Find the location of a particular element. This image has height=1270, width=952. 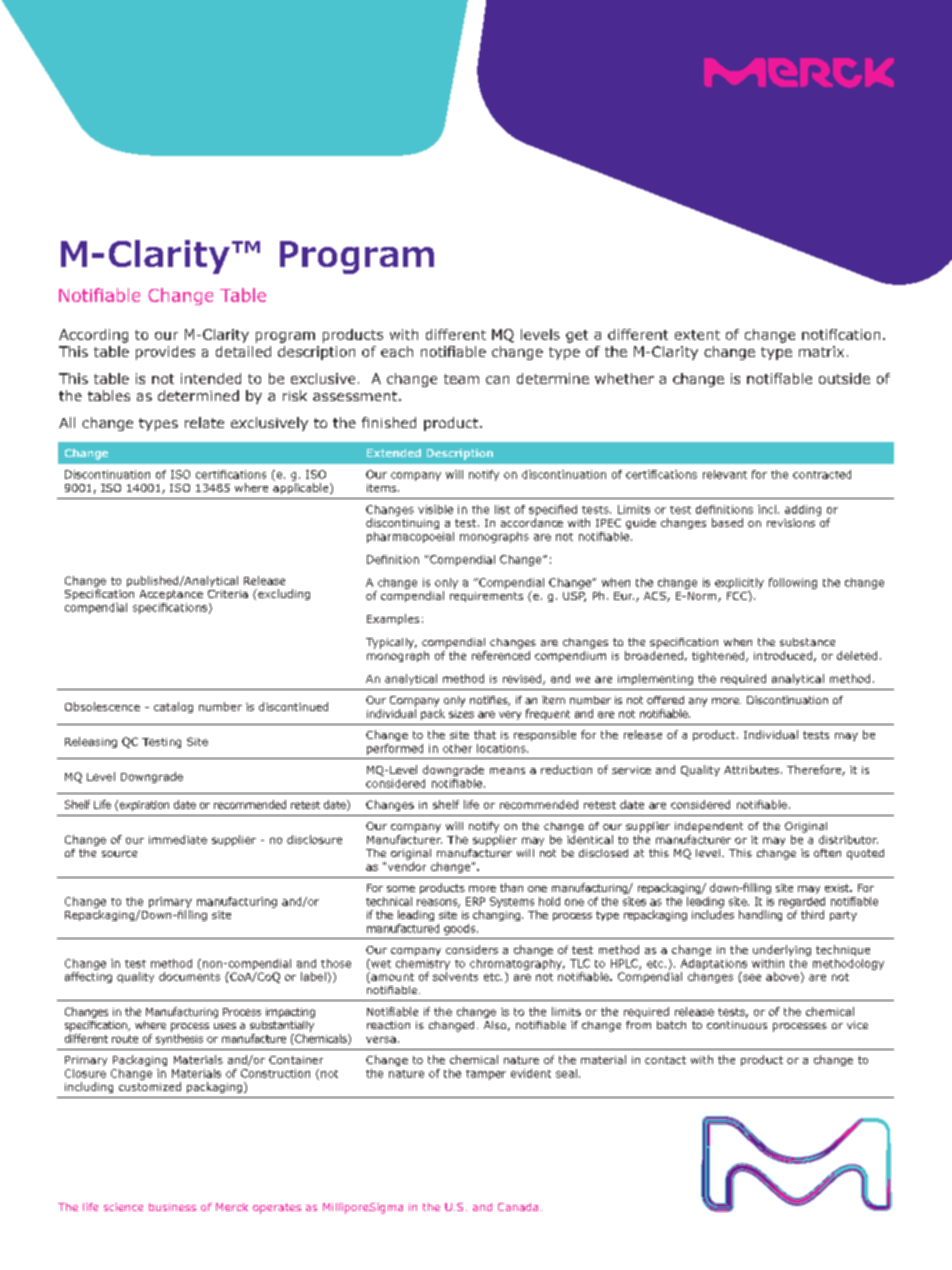

provides is located at coordinates (165, 353).
